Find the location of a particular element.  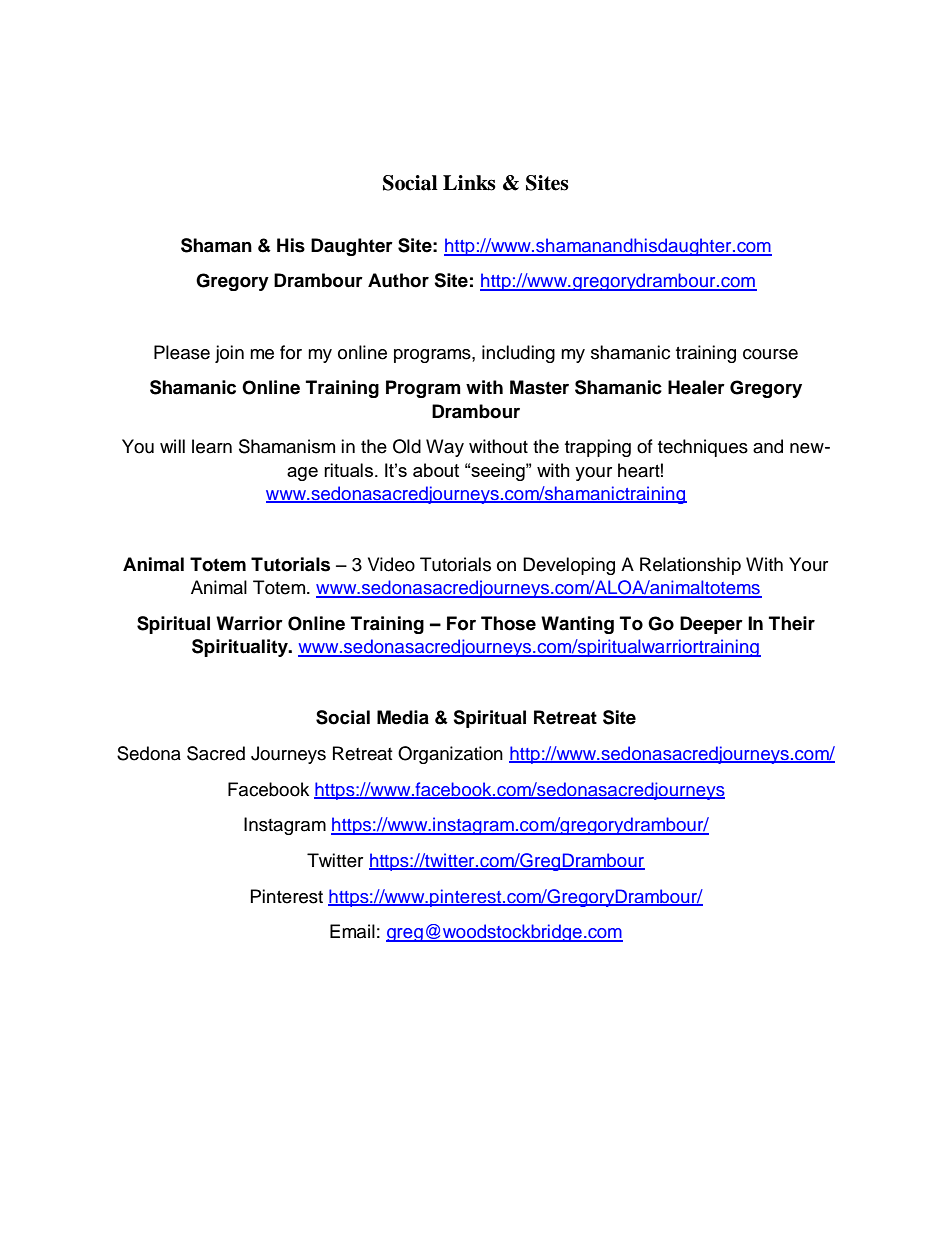

Email is located at coordinates (352, 931).
